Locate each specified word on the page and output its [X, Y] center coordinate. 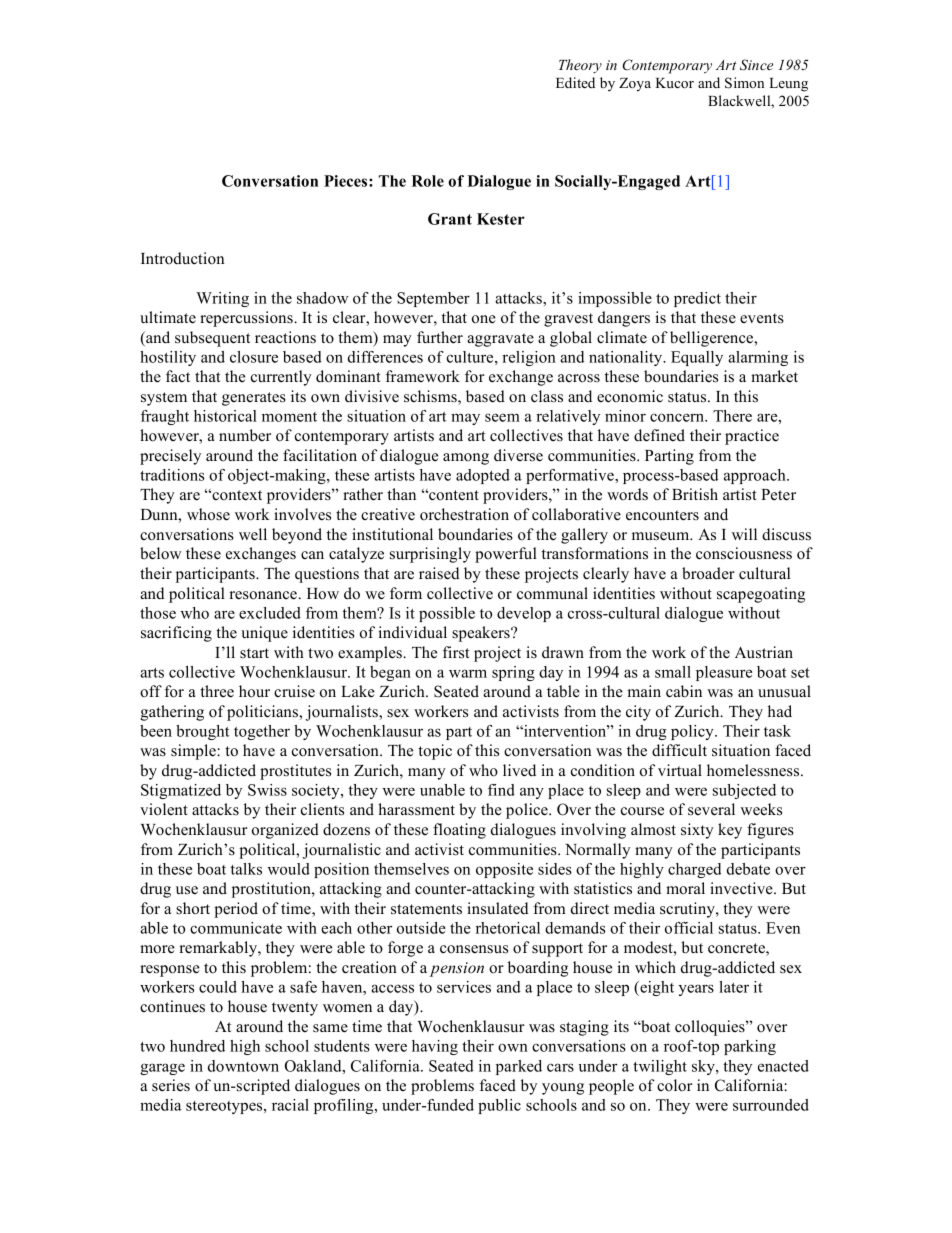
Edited [575, 82]
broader [708, 573]
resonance [263, 595]
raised [439, 573]
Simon [744, 83]
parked [519, 1067]
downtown [243, 1066]
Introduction [182, 258]
